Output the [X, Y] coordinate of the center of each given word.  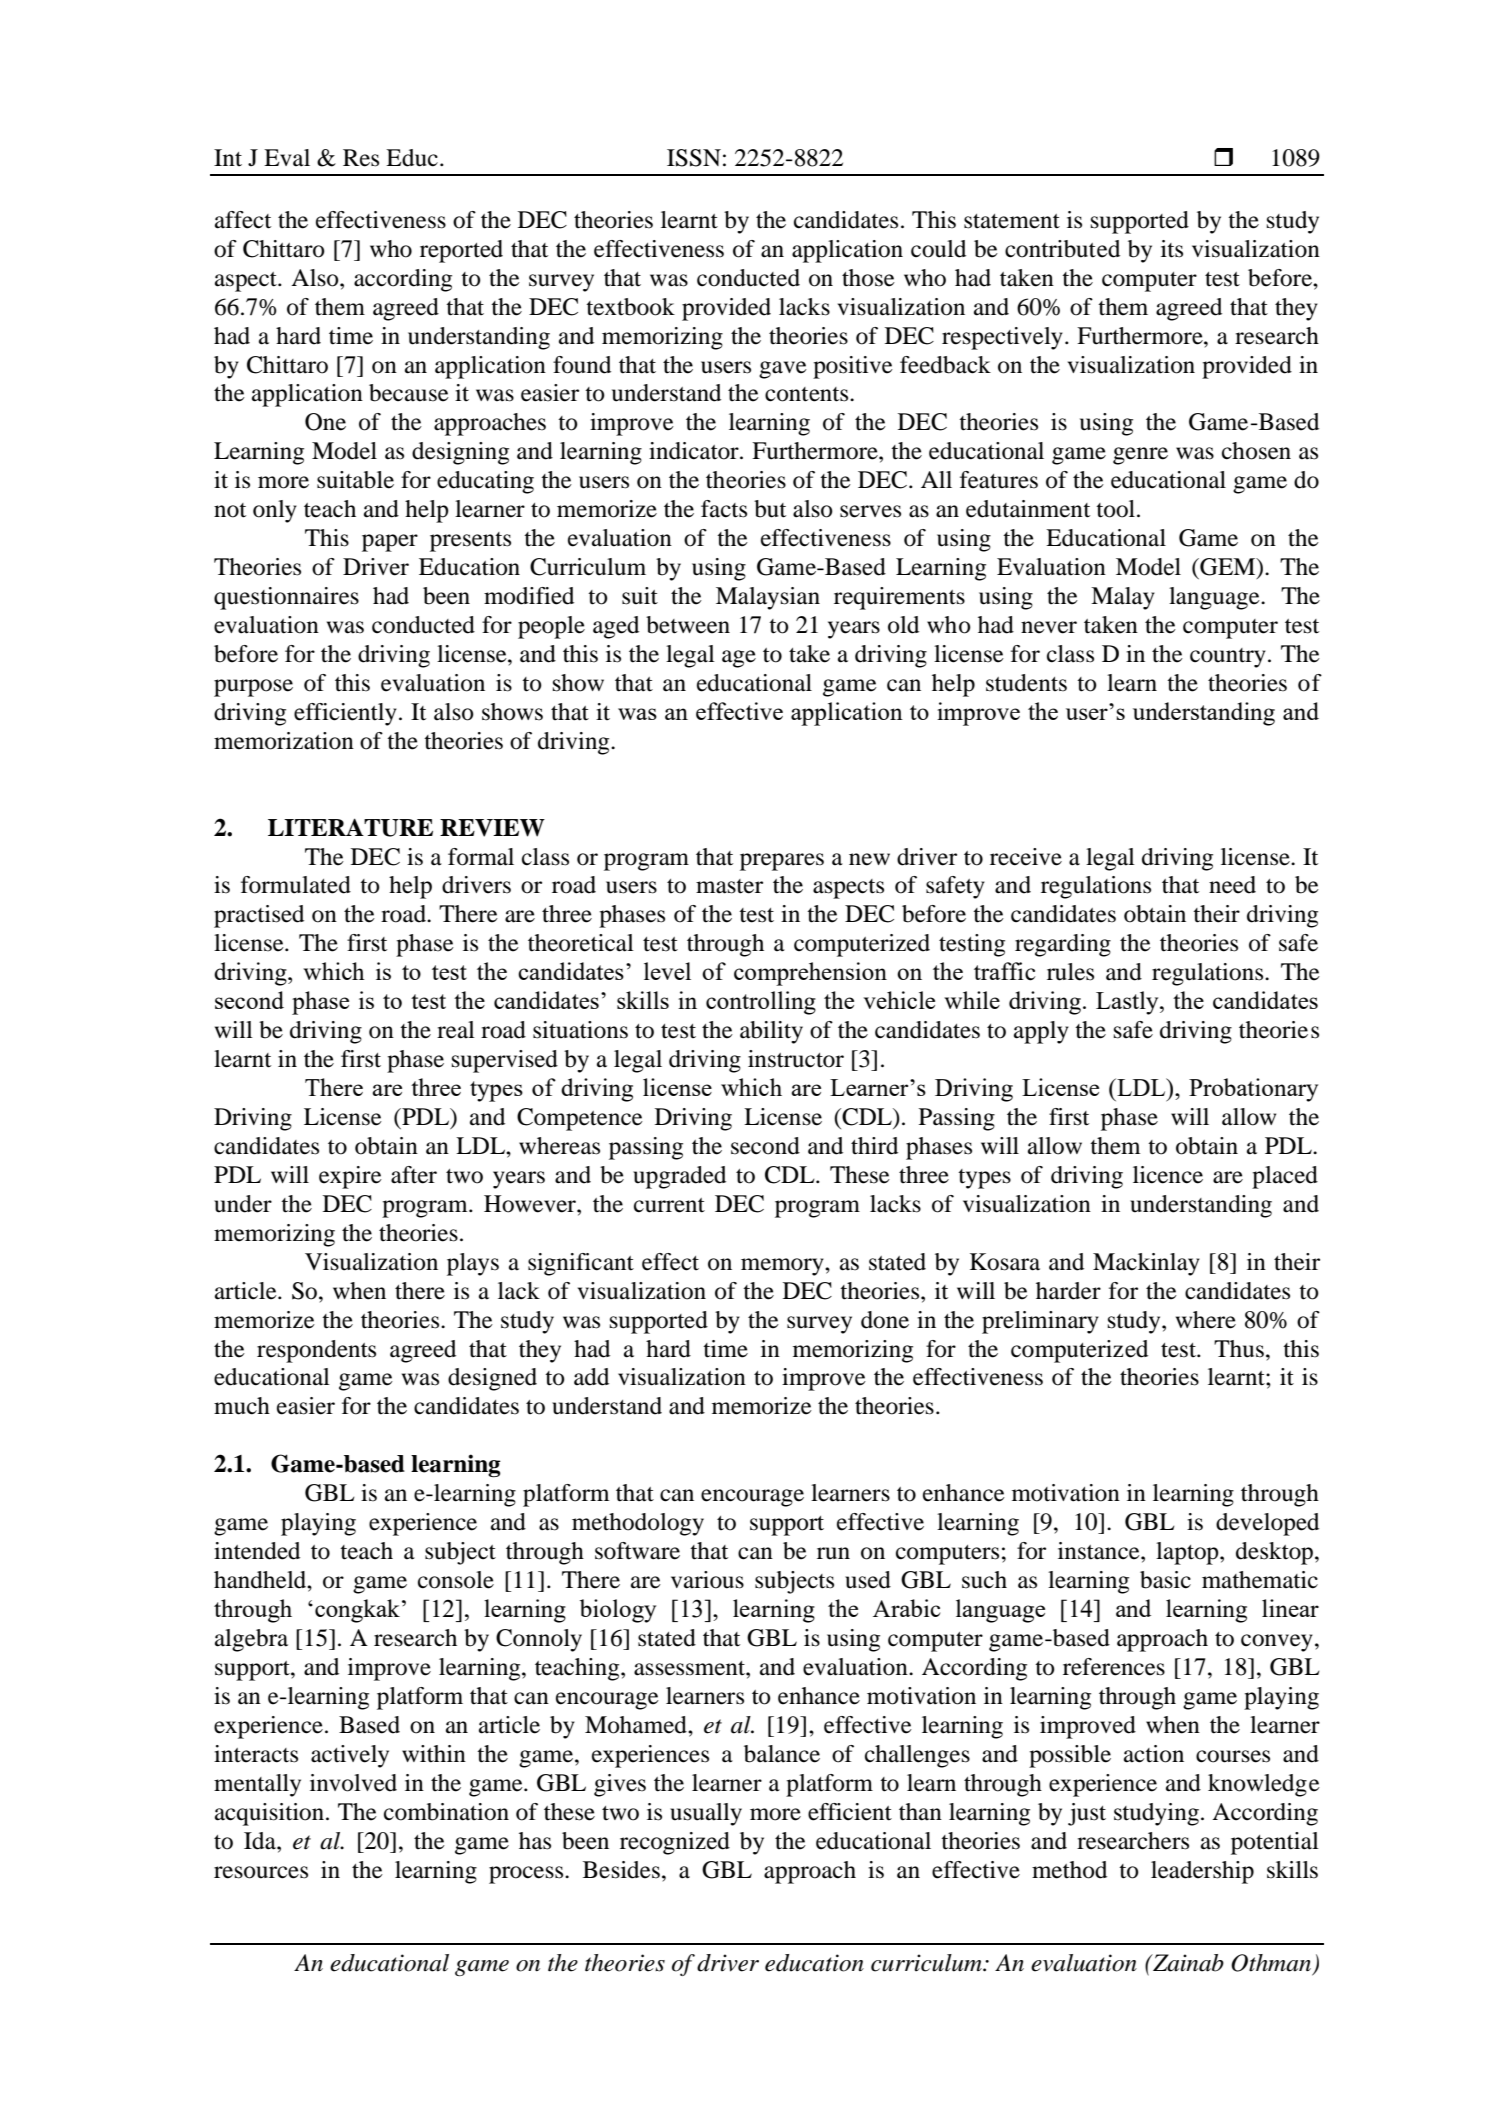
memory [783, 1267]
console [456, 1580]
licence [1168, 1175]
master [729, 886]
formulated [296, 885]
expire [350, 1177]
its [1172, 249]
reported [461, 251]
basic [1165, 1580]
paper [390, 543]
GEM [1228, 568]
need [1232, 885]
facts [724, 509]
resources [261, 1872]
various [707, 1580]
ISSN [694, 158]
